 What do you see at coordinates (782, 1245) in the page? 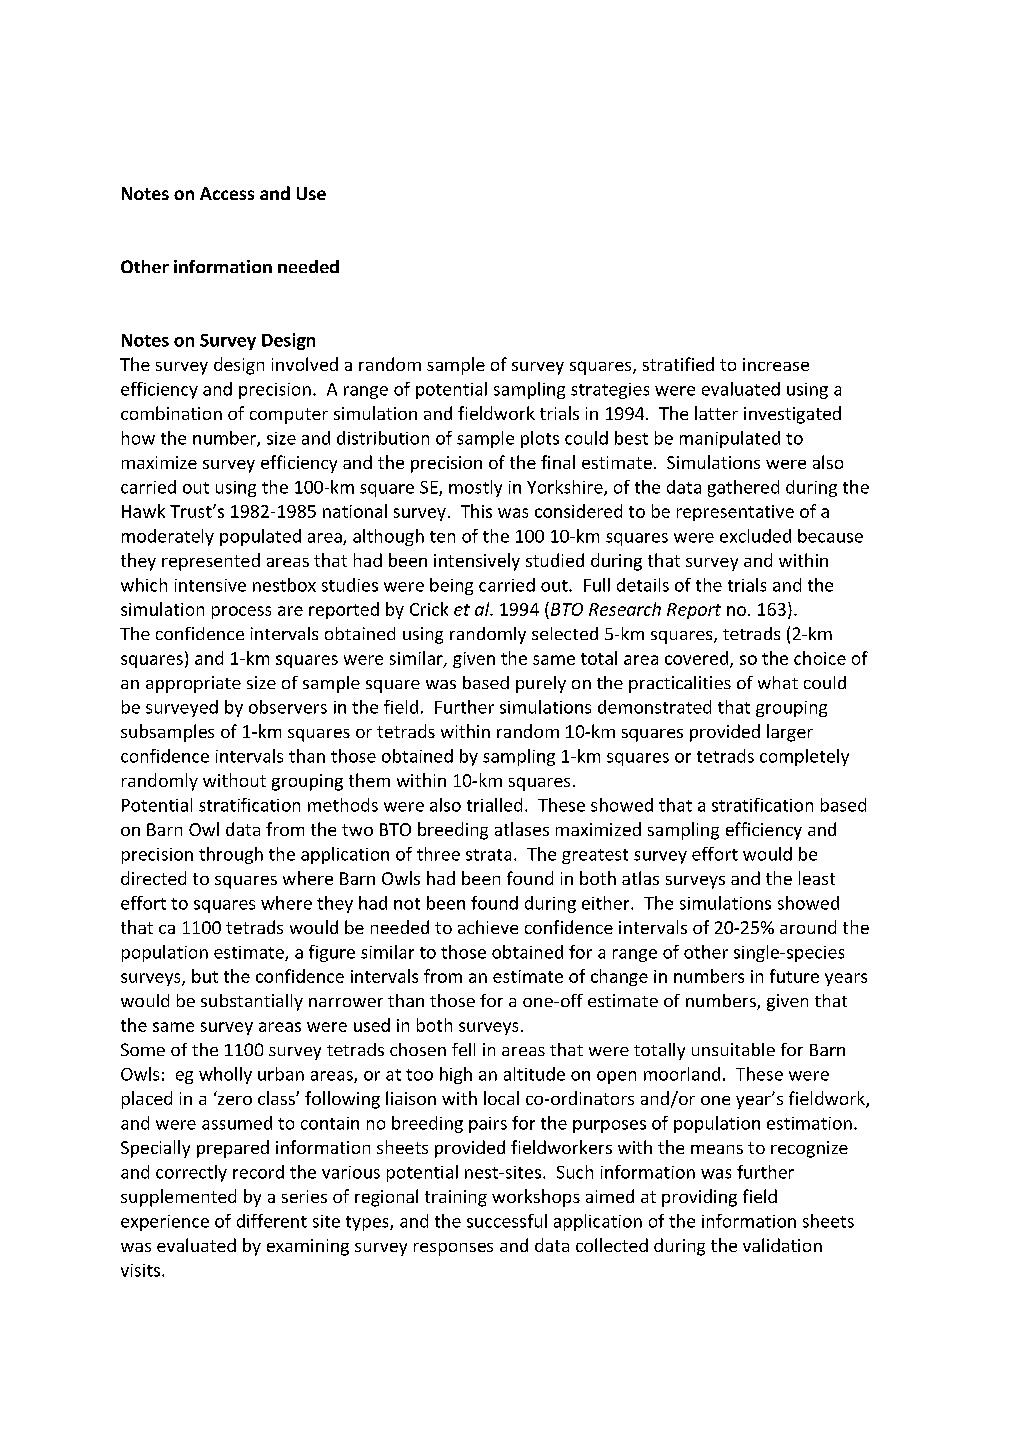
I see `validation` at bounding box center [782, 1245].
